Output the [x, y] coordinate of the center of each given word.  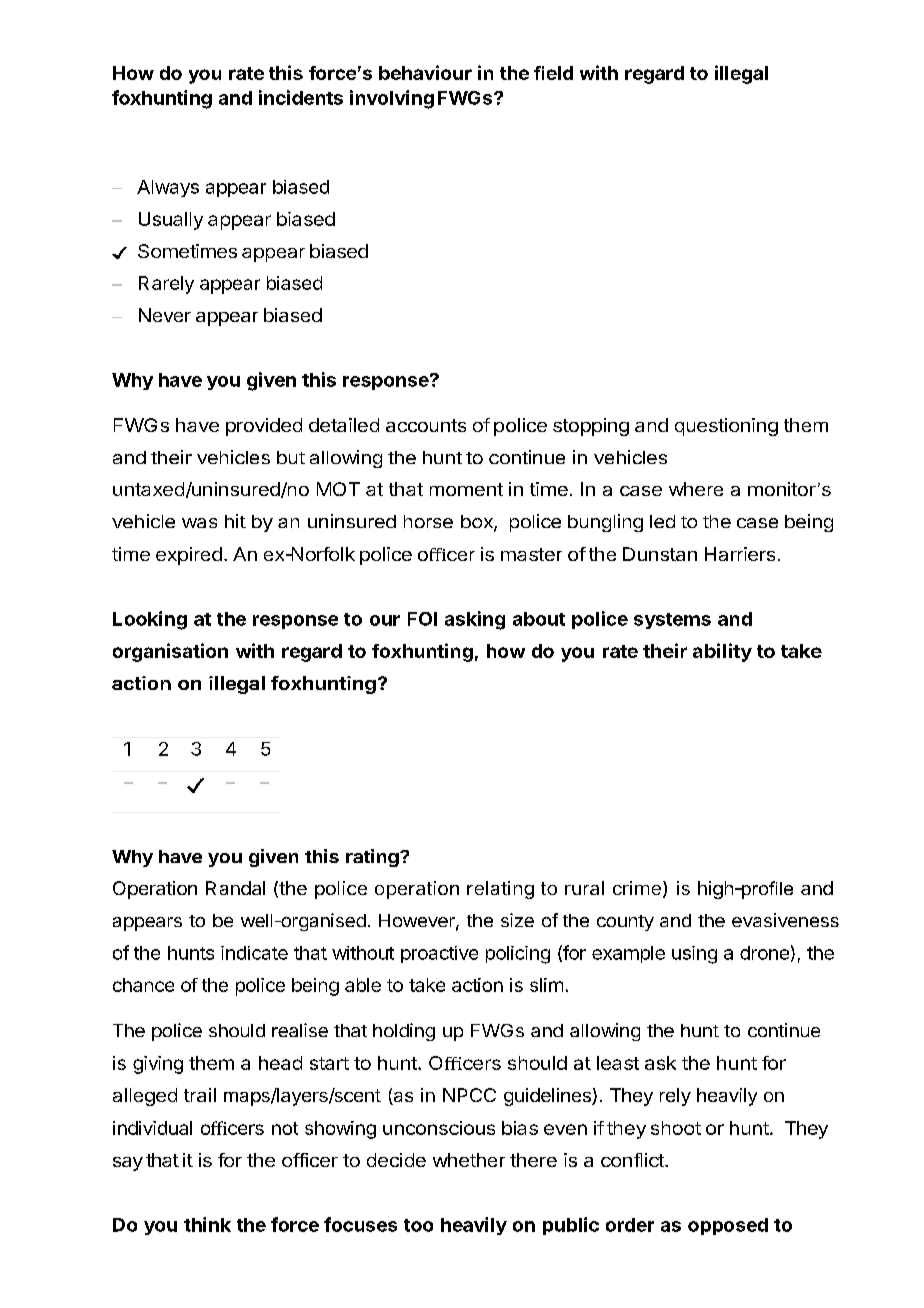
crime [637, 888]
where [696, 489]
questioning [726, 427]
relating [500, 890]
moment [466, 489]
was [199, 523]
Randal [235, 888]
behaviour [425, 72]
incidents [301, 97]
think [207, 1224]
